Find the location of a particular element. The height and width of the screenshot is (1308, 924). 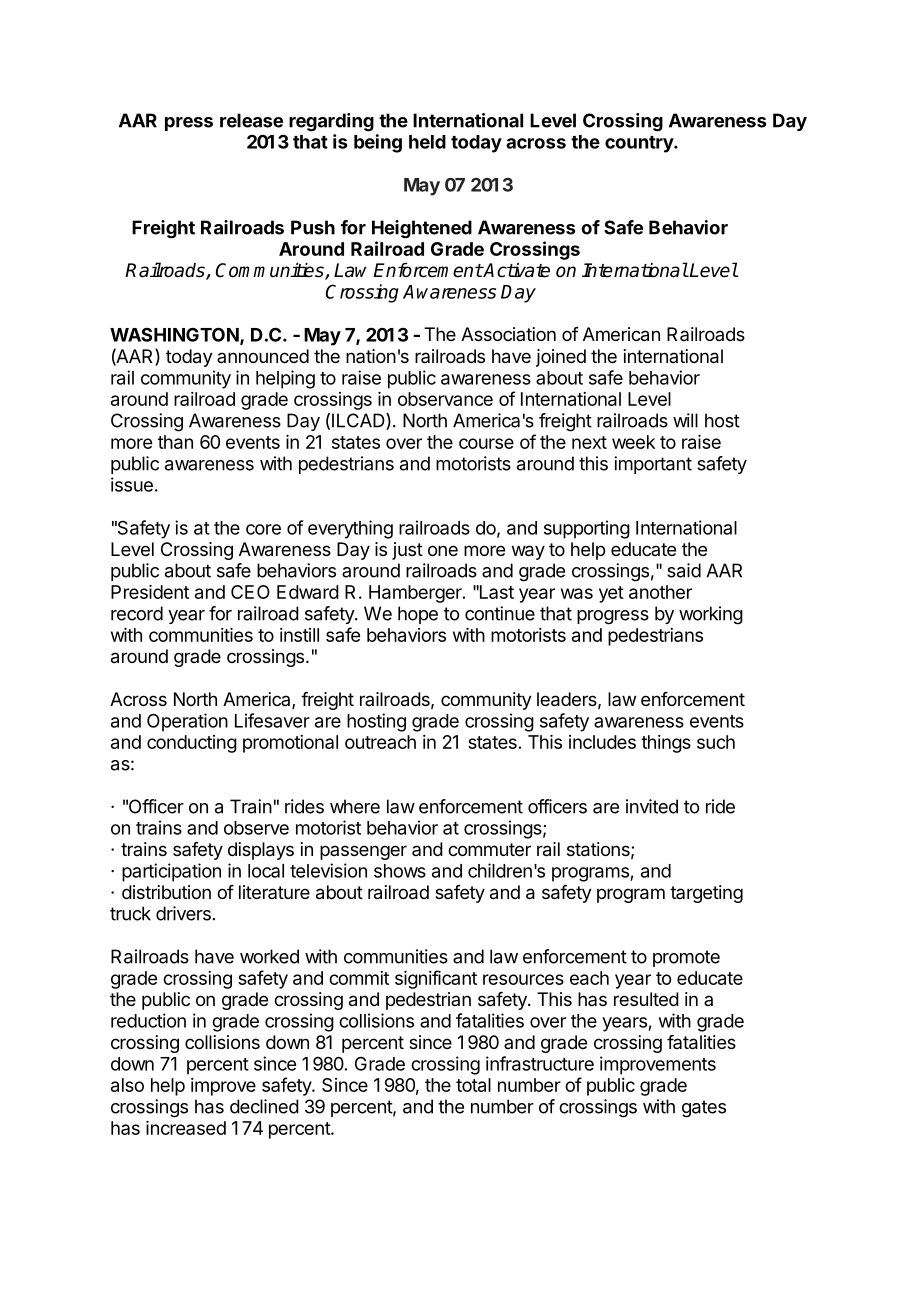

increased is located at coordinates (186, 1128).
